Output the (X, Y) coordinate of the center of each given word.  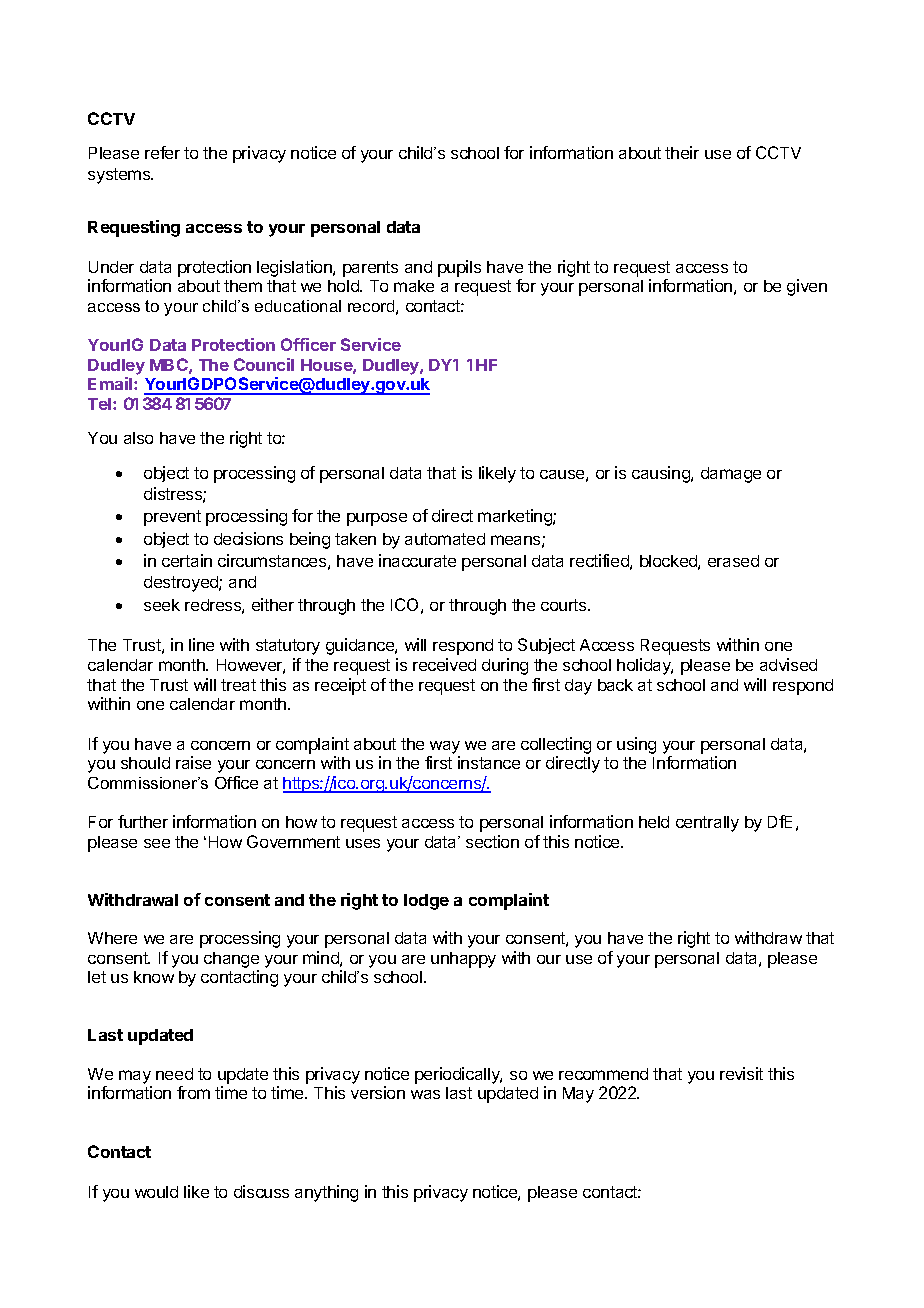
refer (162, 152)
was (425, 1094)
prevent (172, 518)
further (143, 821)
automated (445, 539)
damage (731, 475)
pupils (459, 268)
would (156, 1192)
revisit (741, 1073)
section (492, 841)
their (682, 152)
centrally (707, 824)
